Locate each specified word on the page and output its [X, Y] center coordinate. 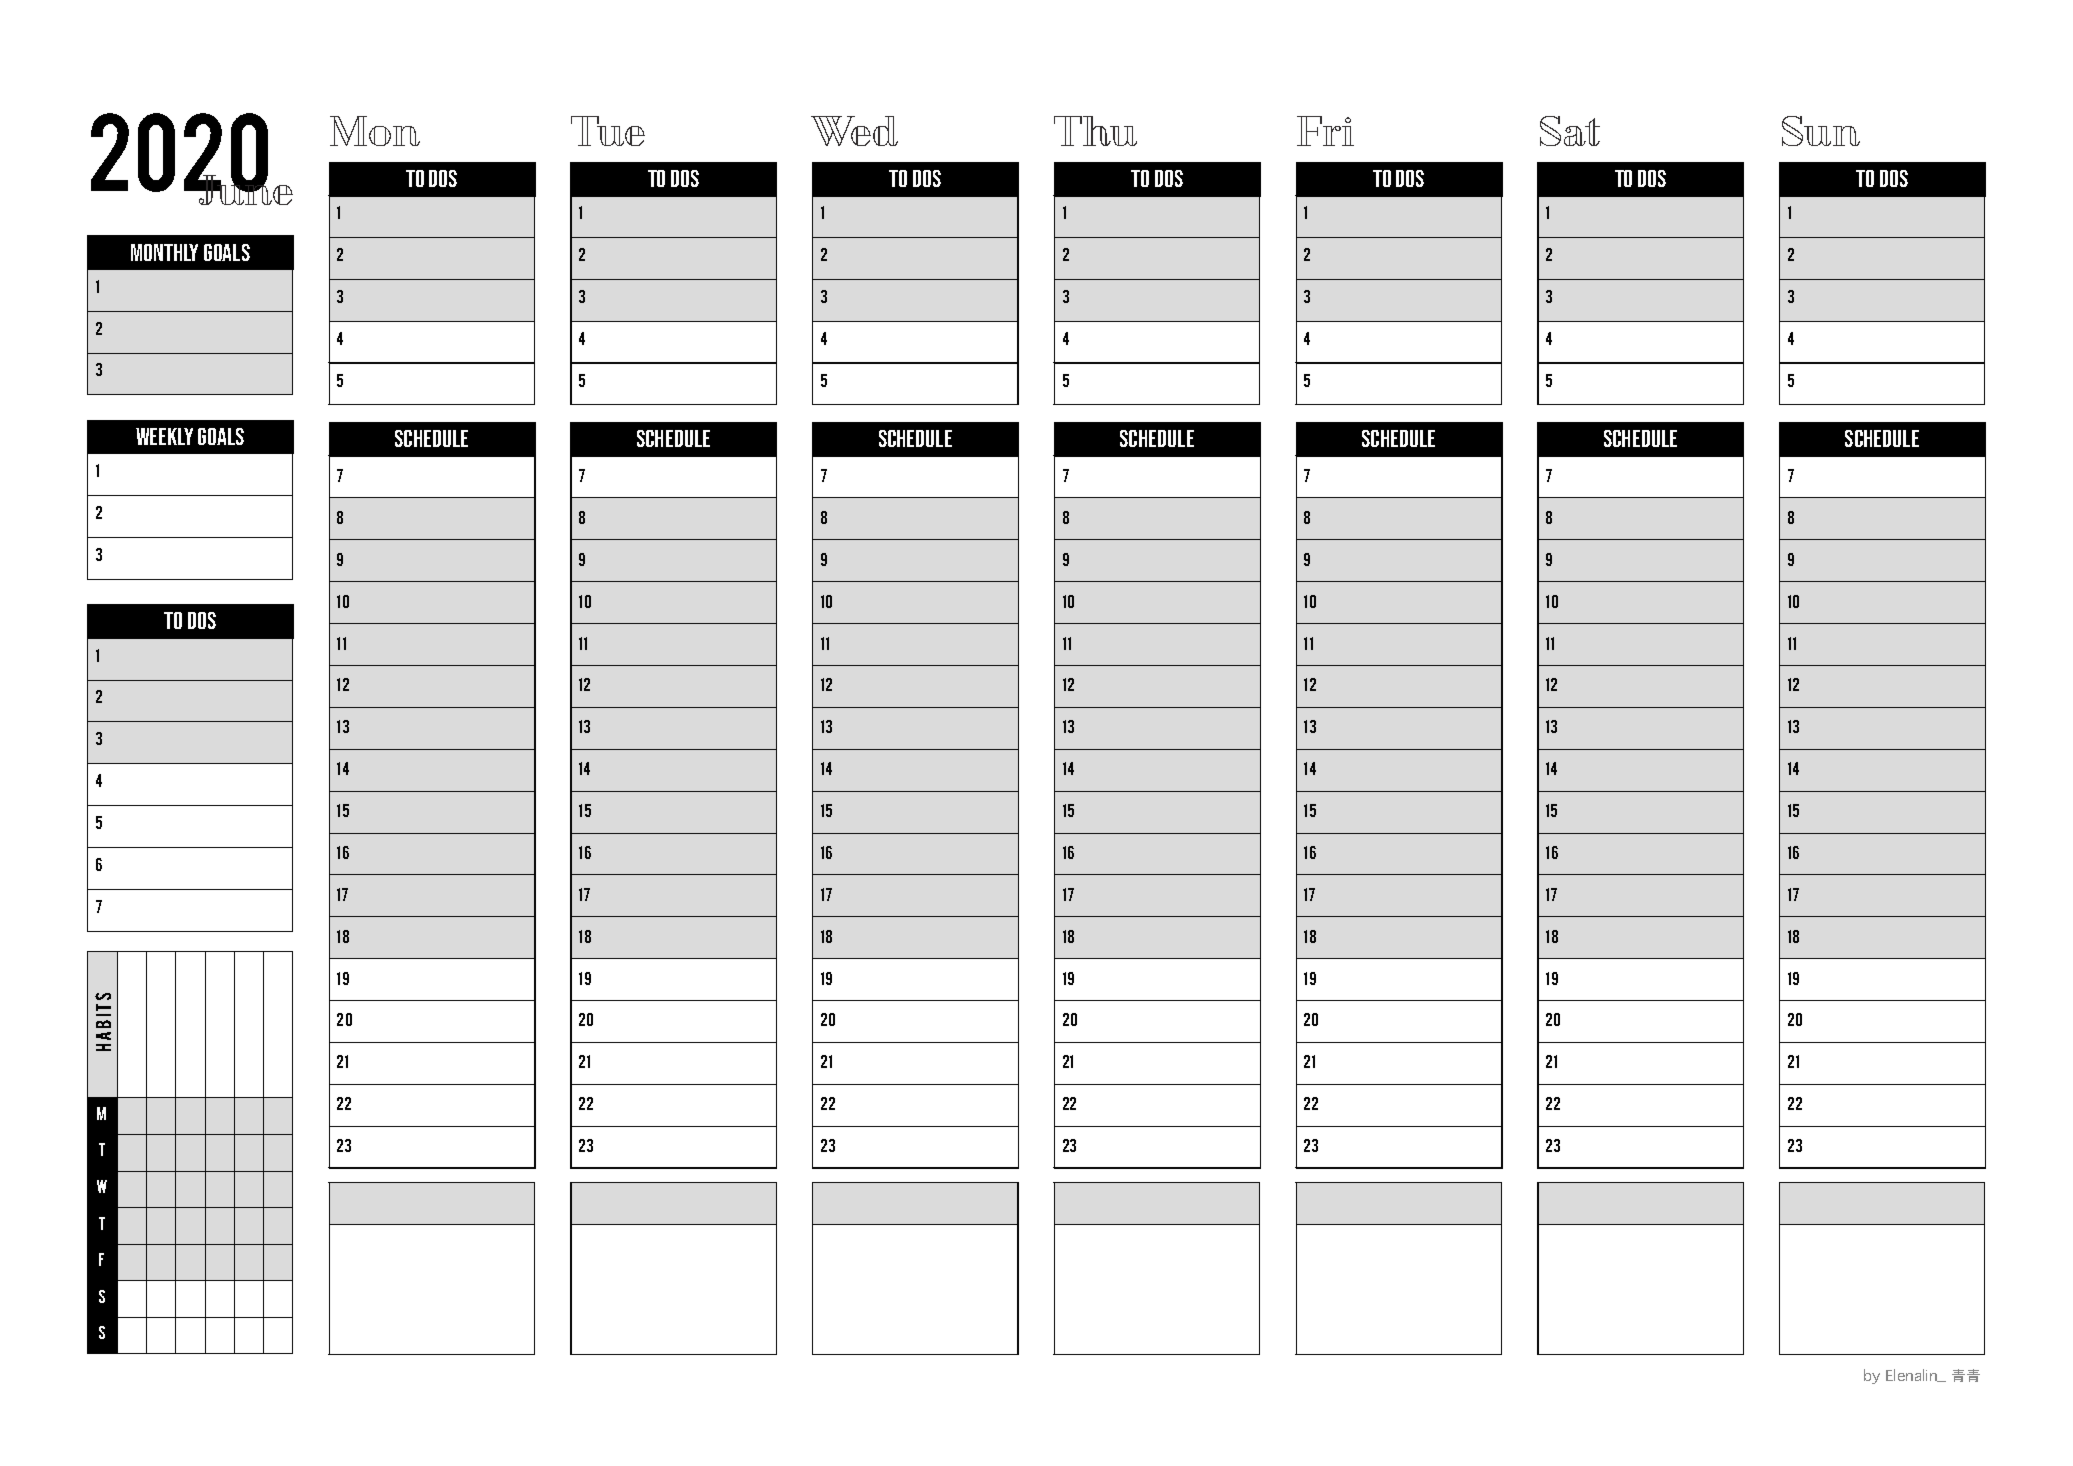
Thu [1095, 131]
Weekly [164, 436]
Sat [1570, 131]
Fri [1325, 131]
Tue [608, 131]
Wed [854, 131]
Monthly [164, 252]
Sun [1821, 131]
